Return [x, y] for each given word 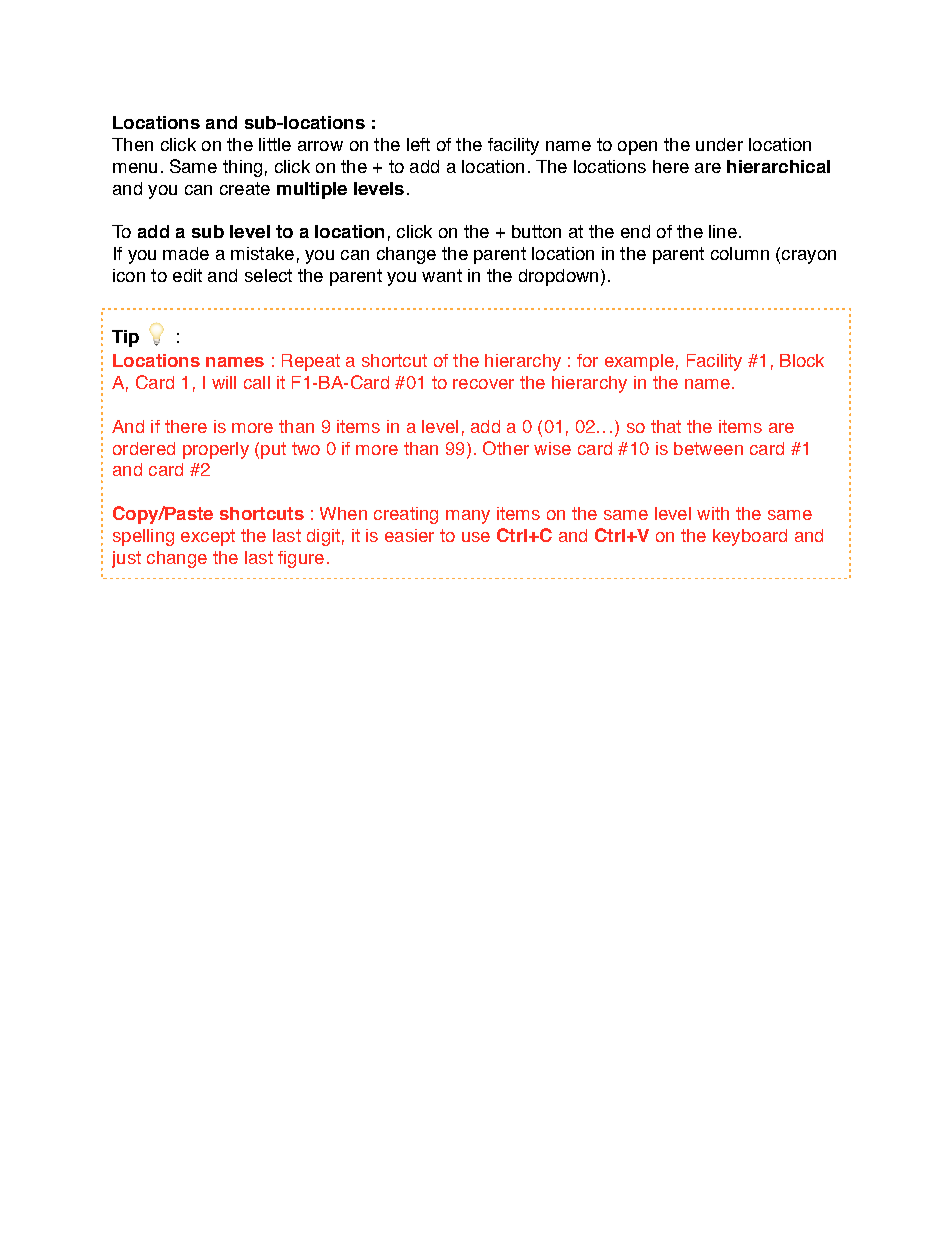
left [418, 144]
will [224, 382]
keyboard [750, 537]
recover [483, 384]
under [719, 144]
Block [802, 360]
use [476, 537]
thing [242, 168]
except [208, 537]
